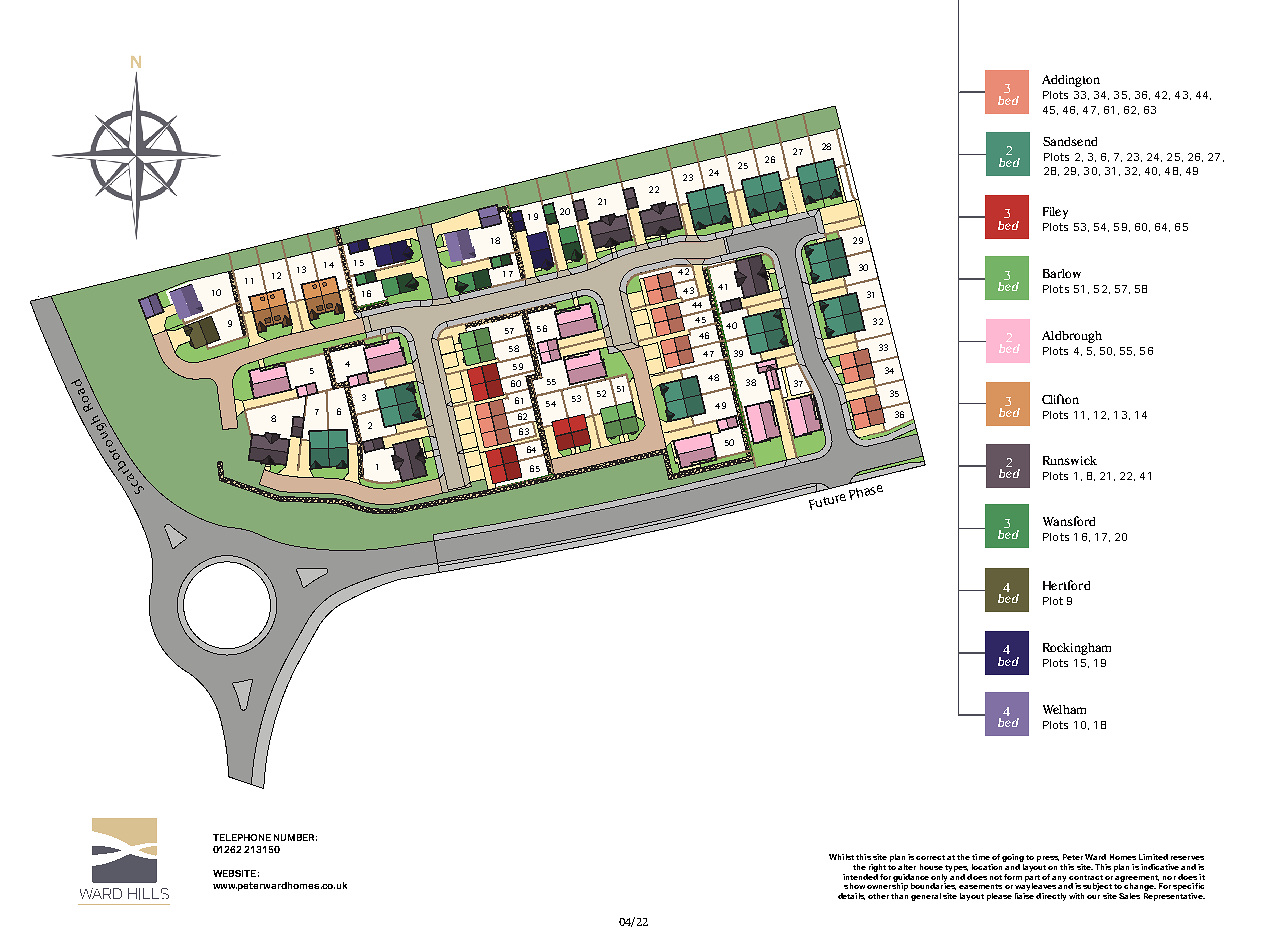  Describe the element at coordinates (841, 857) in the screenshot. I see `Whilst` at that location.
